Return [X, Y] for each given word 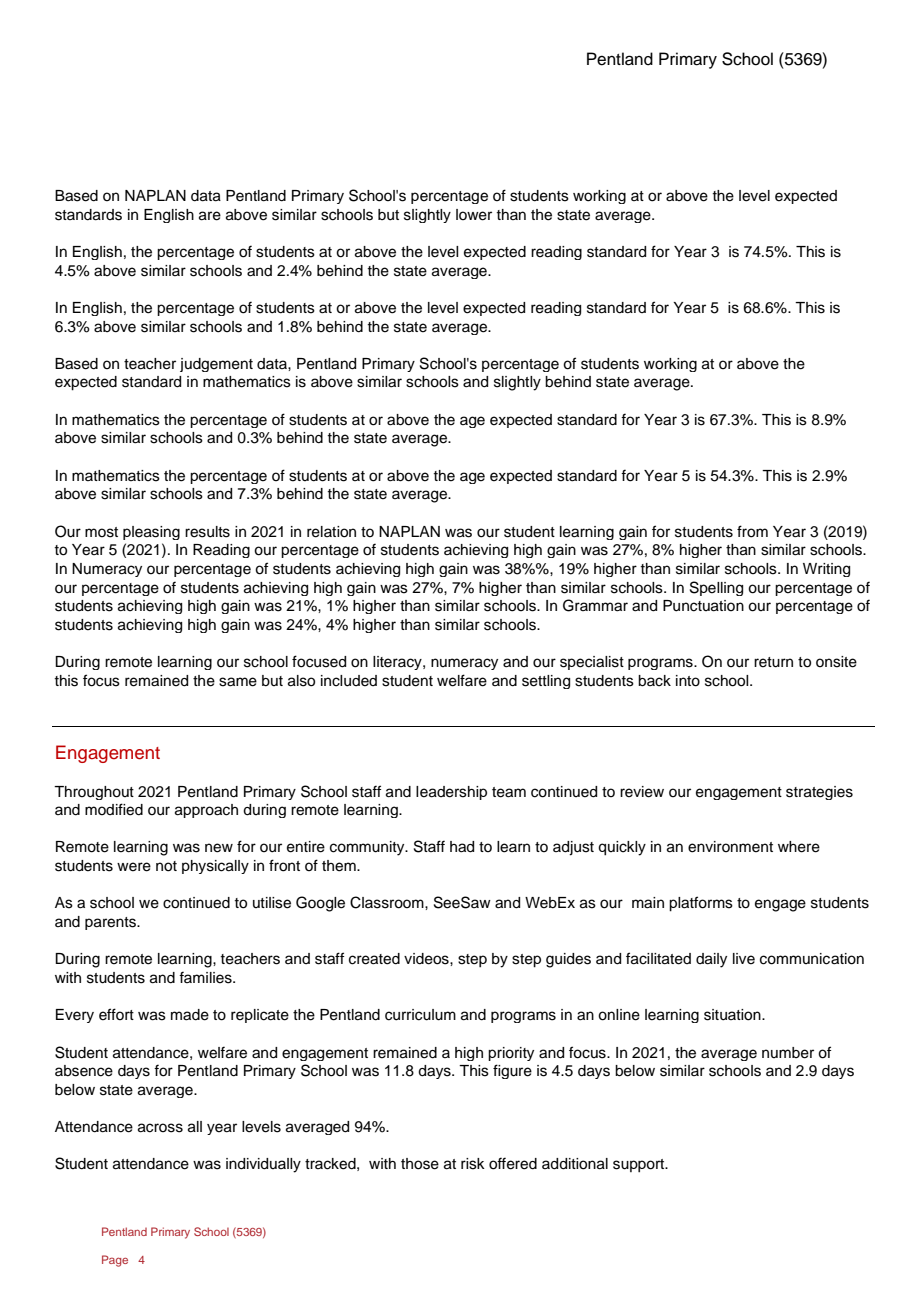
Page [115, 1261]
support [640, 1165]
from [752, 531]
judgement [216, 365]
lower [474, 215]
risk [473, 1164]
